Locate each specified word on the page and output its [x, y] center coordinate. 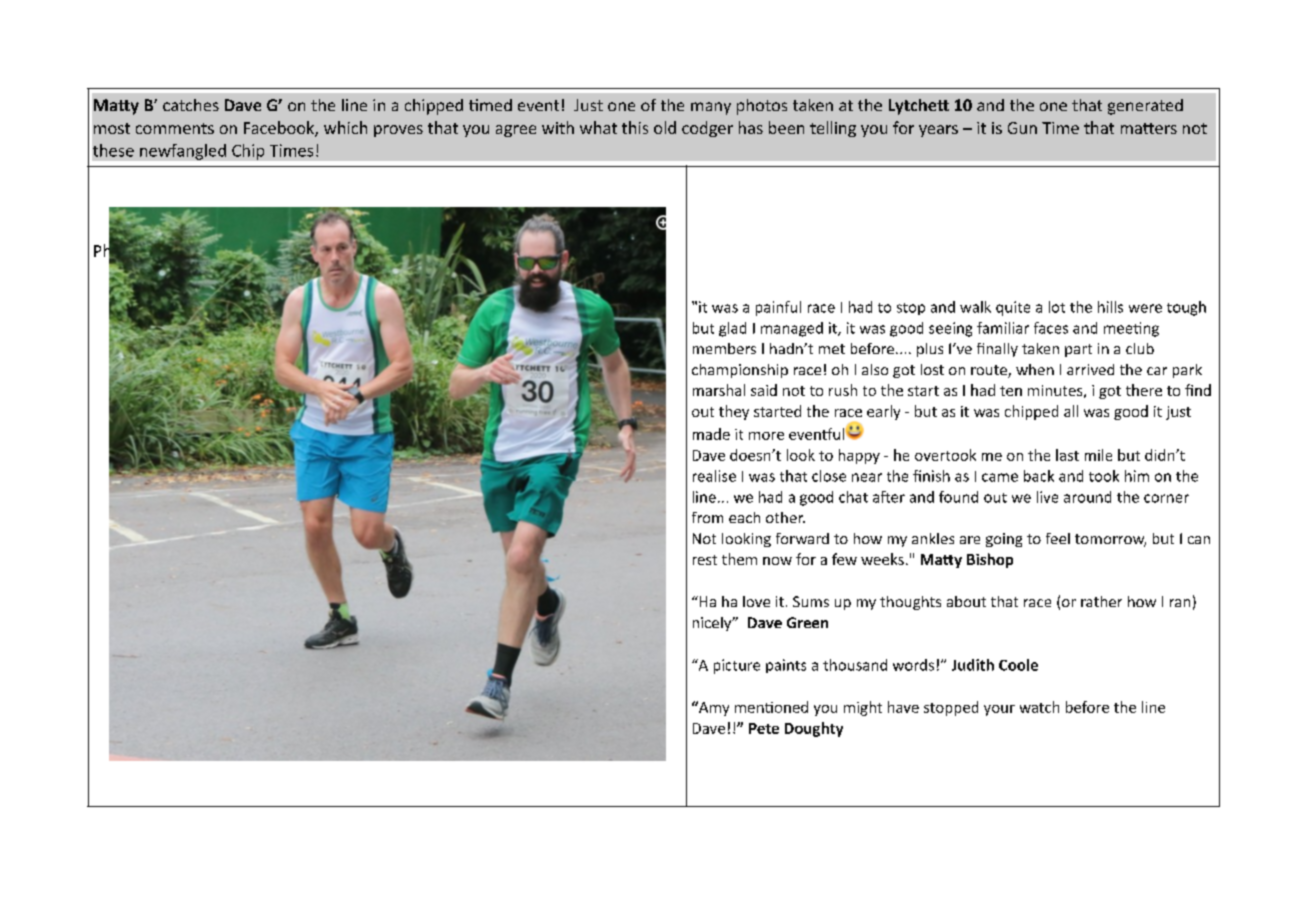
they [734, 412]
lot [1057, 307]
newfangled [183, 152]
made [711, 434]
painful [778, 308]
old [665, 127]
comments [175, 128]
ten [1011, 391]
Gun [1022, 128]
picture [737, 666]
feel [1058, 538]
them [739, 559]
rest [705, 560]
